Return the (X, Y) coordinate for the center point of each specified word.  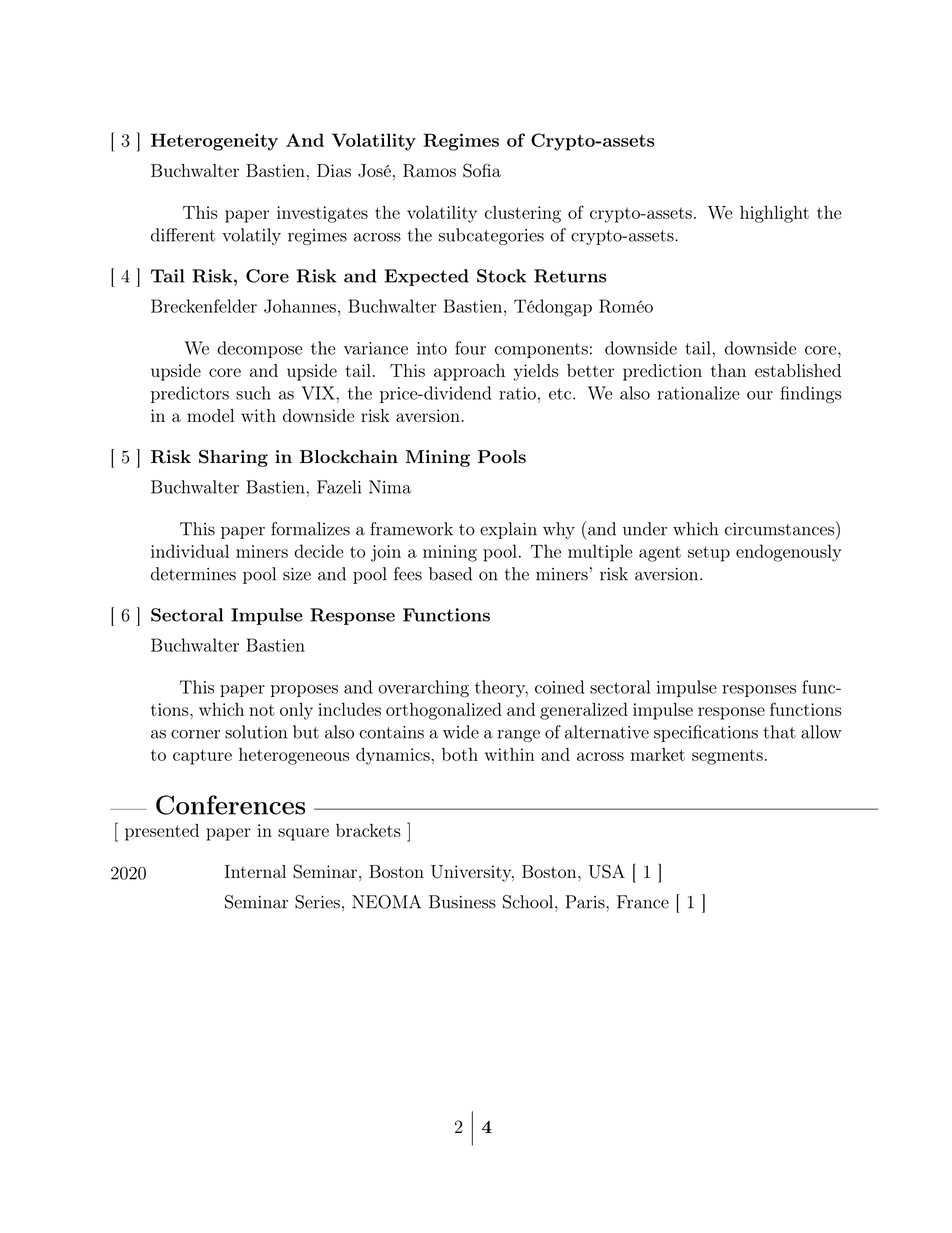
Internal (255, 871)
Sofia (482, 170)
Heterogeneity (214, 142)
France (643, 902)
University (472, 873)
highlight (774, 214)
